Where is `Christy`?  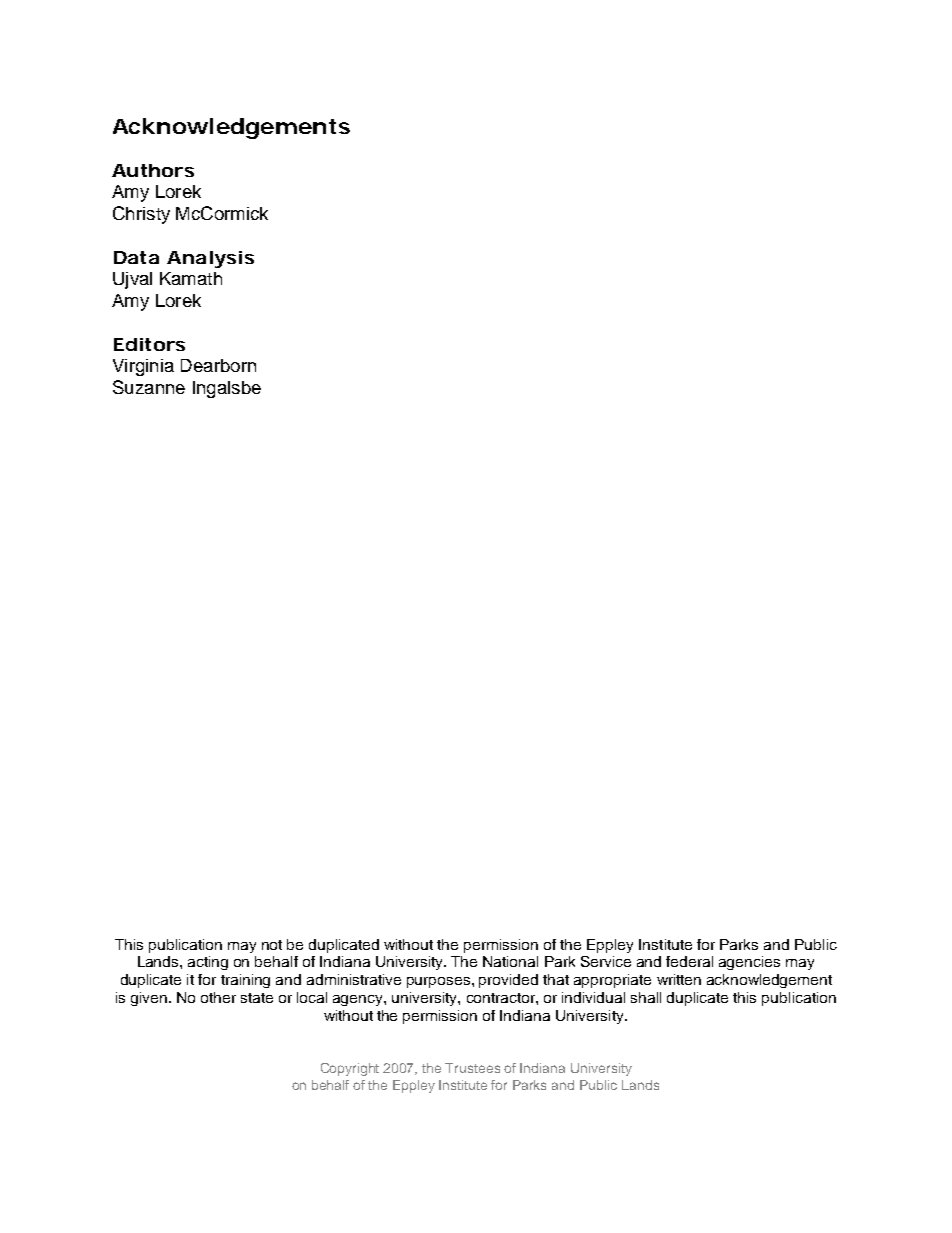 Christy is located at coordinates (141, 215).
